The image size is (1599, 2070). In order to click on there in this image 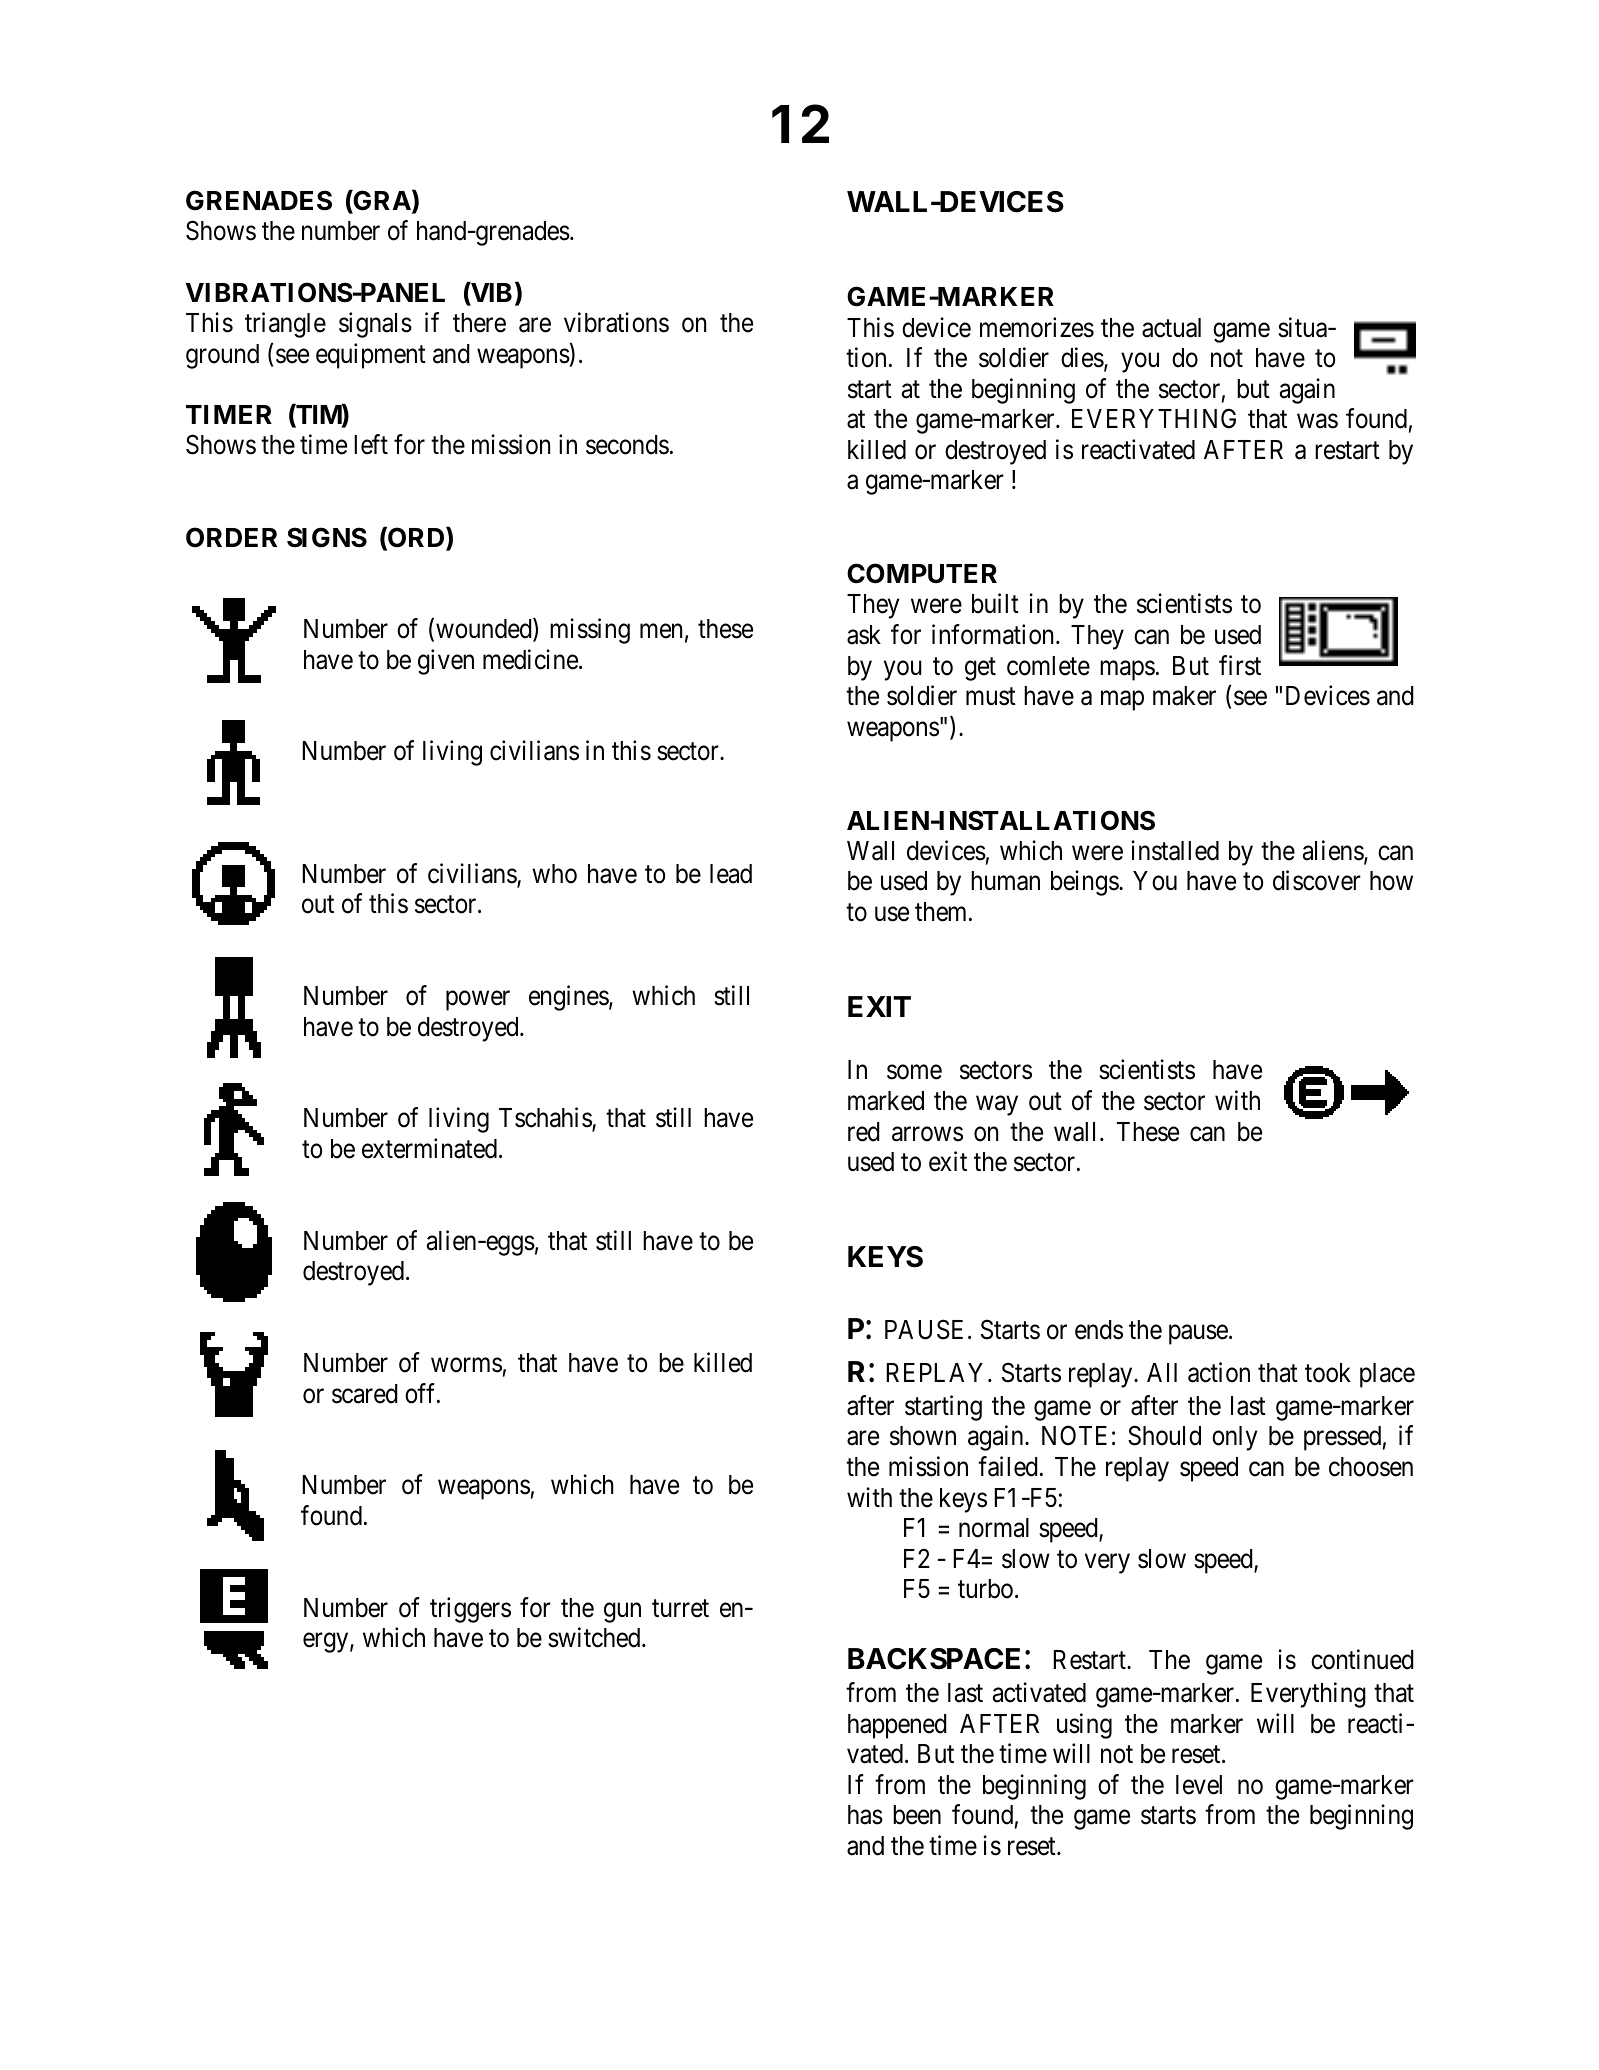, I will do `click(479, 323)`.
